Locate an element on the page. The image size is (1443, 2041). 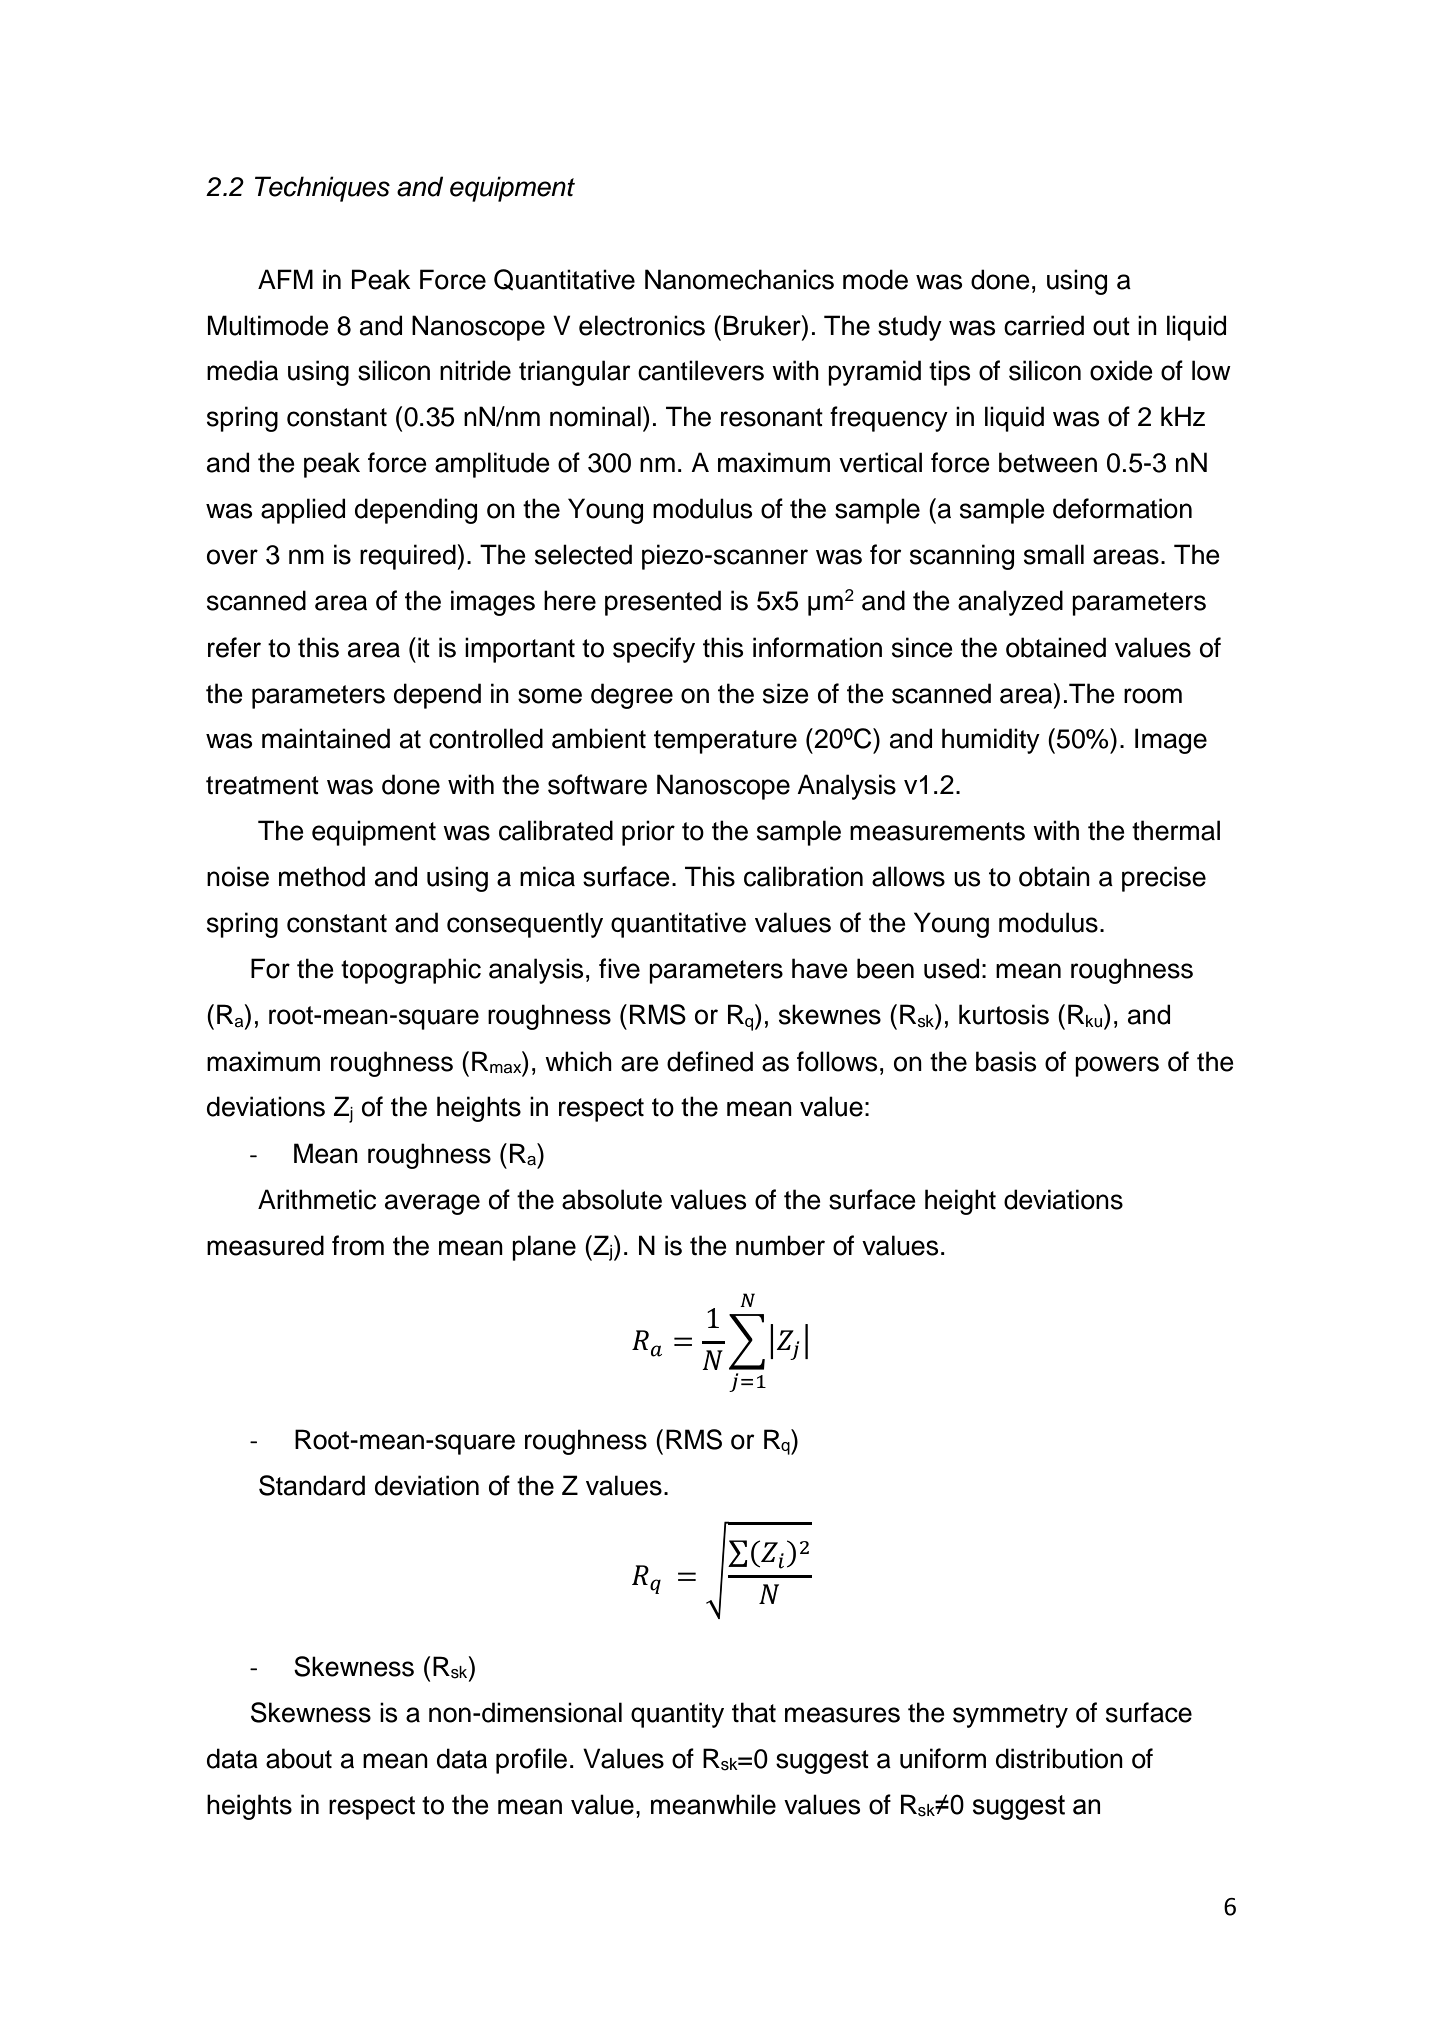
Techniques is located at coordinates (322, 189).
